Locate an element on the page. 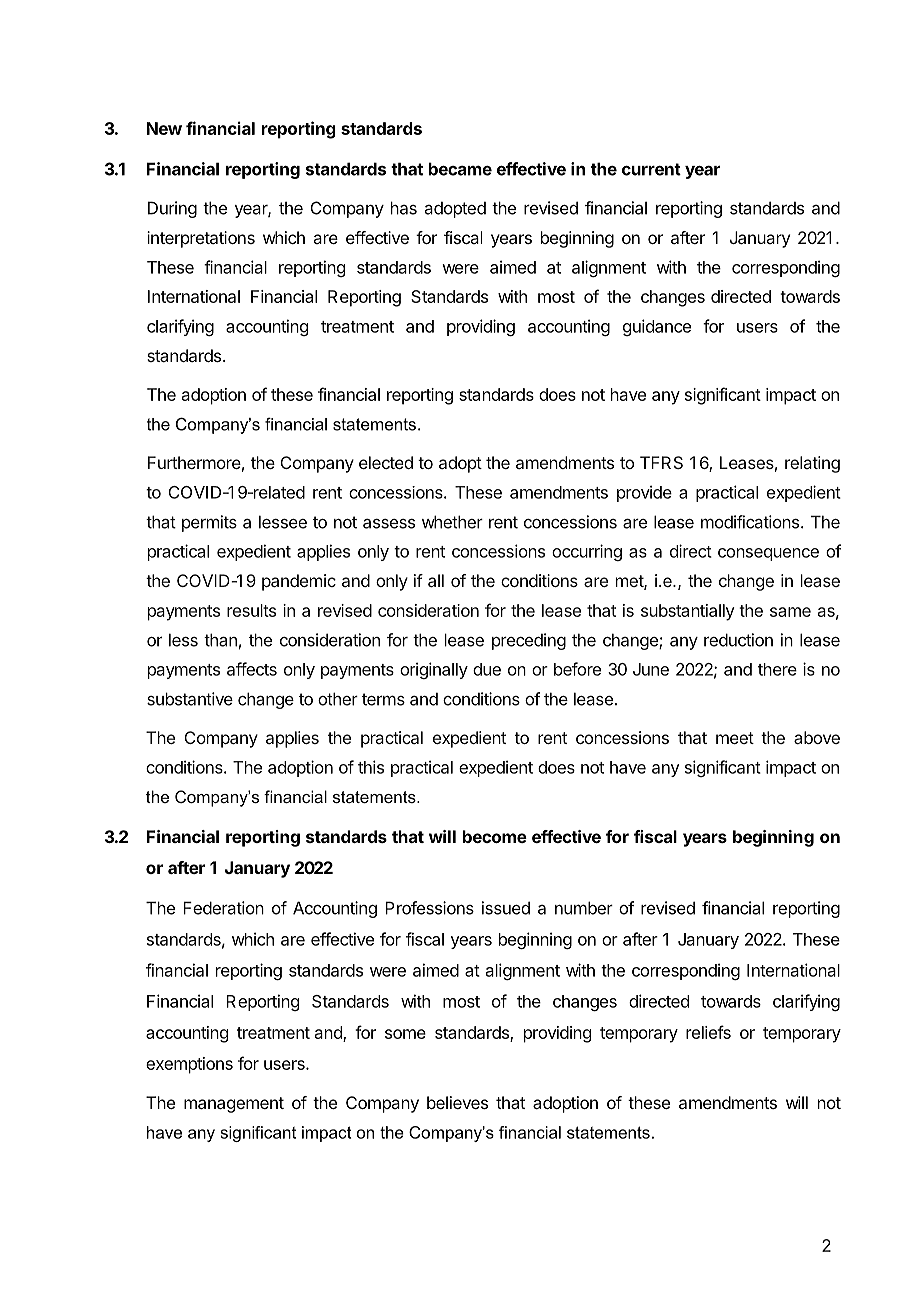  elected is located at coordinates (386, 462).
